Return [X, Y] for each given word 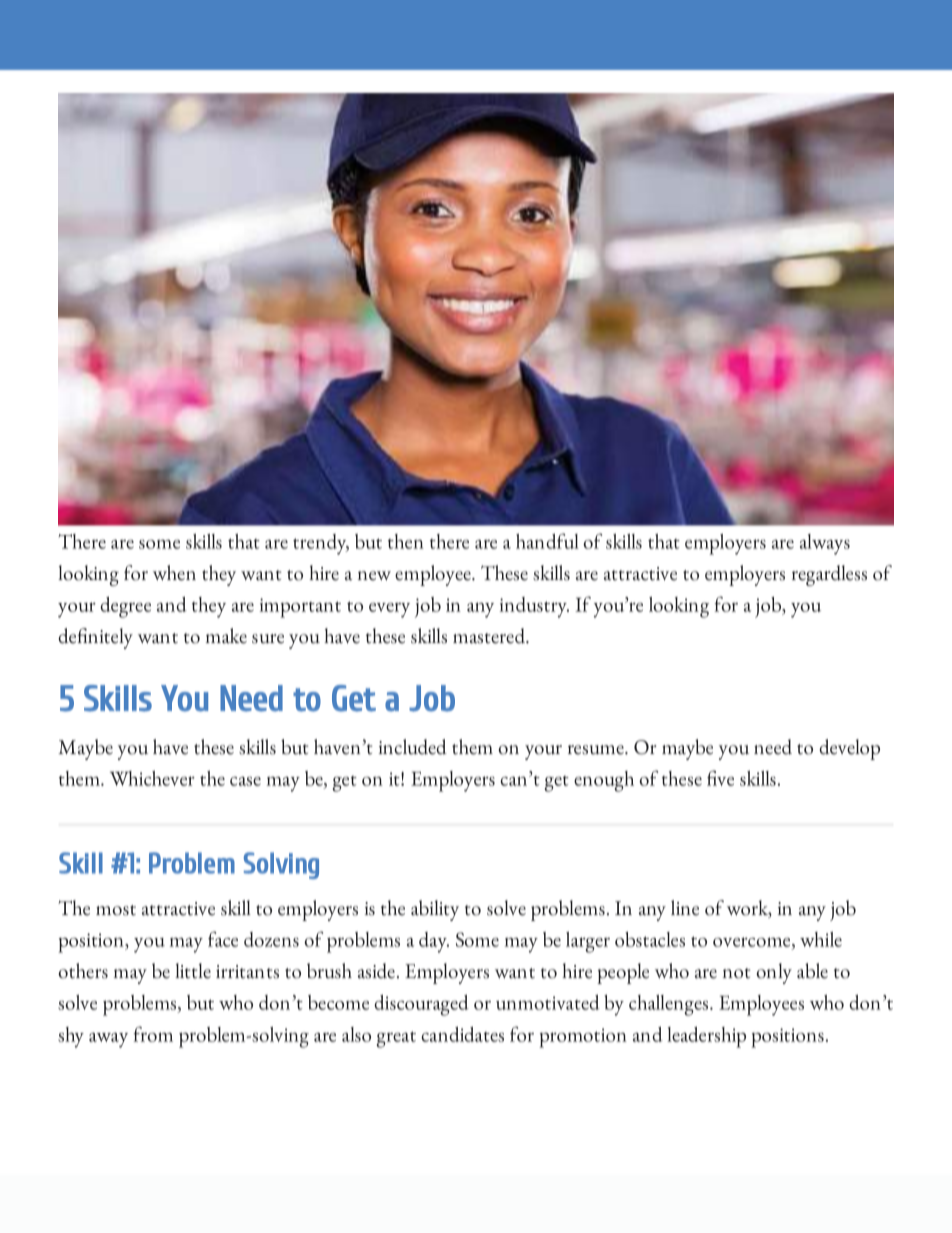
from [153, 1034]
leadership [706, 1037]
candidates [462, 1034]
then [406, 541]
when [174, 573]
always [825, 544]
